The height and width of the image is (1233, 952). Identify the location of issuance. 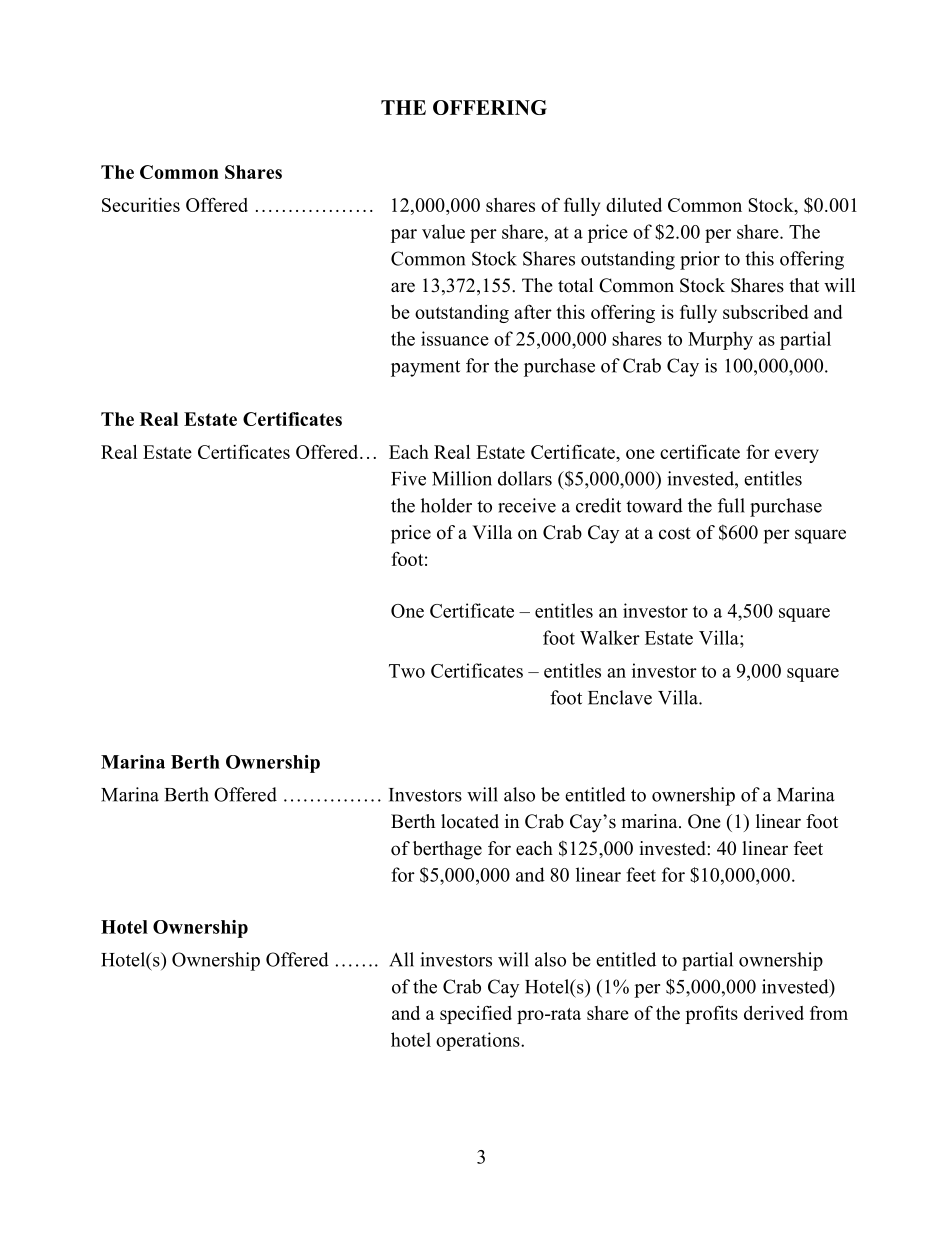
(455, 338).
